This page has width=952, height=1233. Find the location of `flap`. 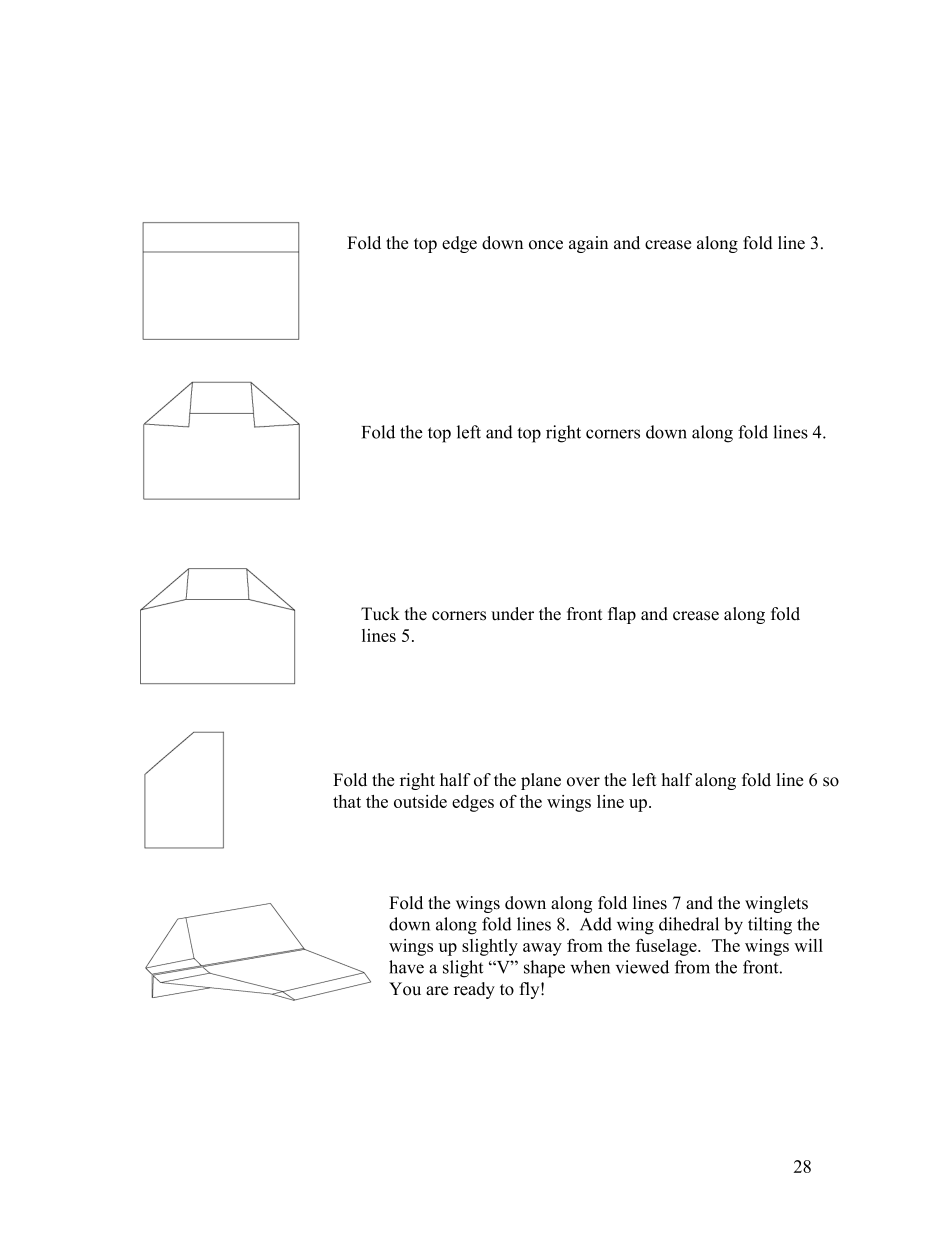

flap is located at coordinates (622, 615).
